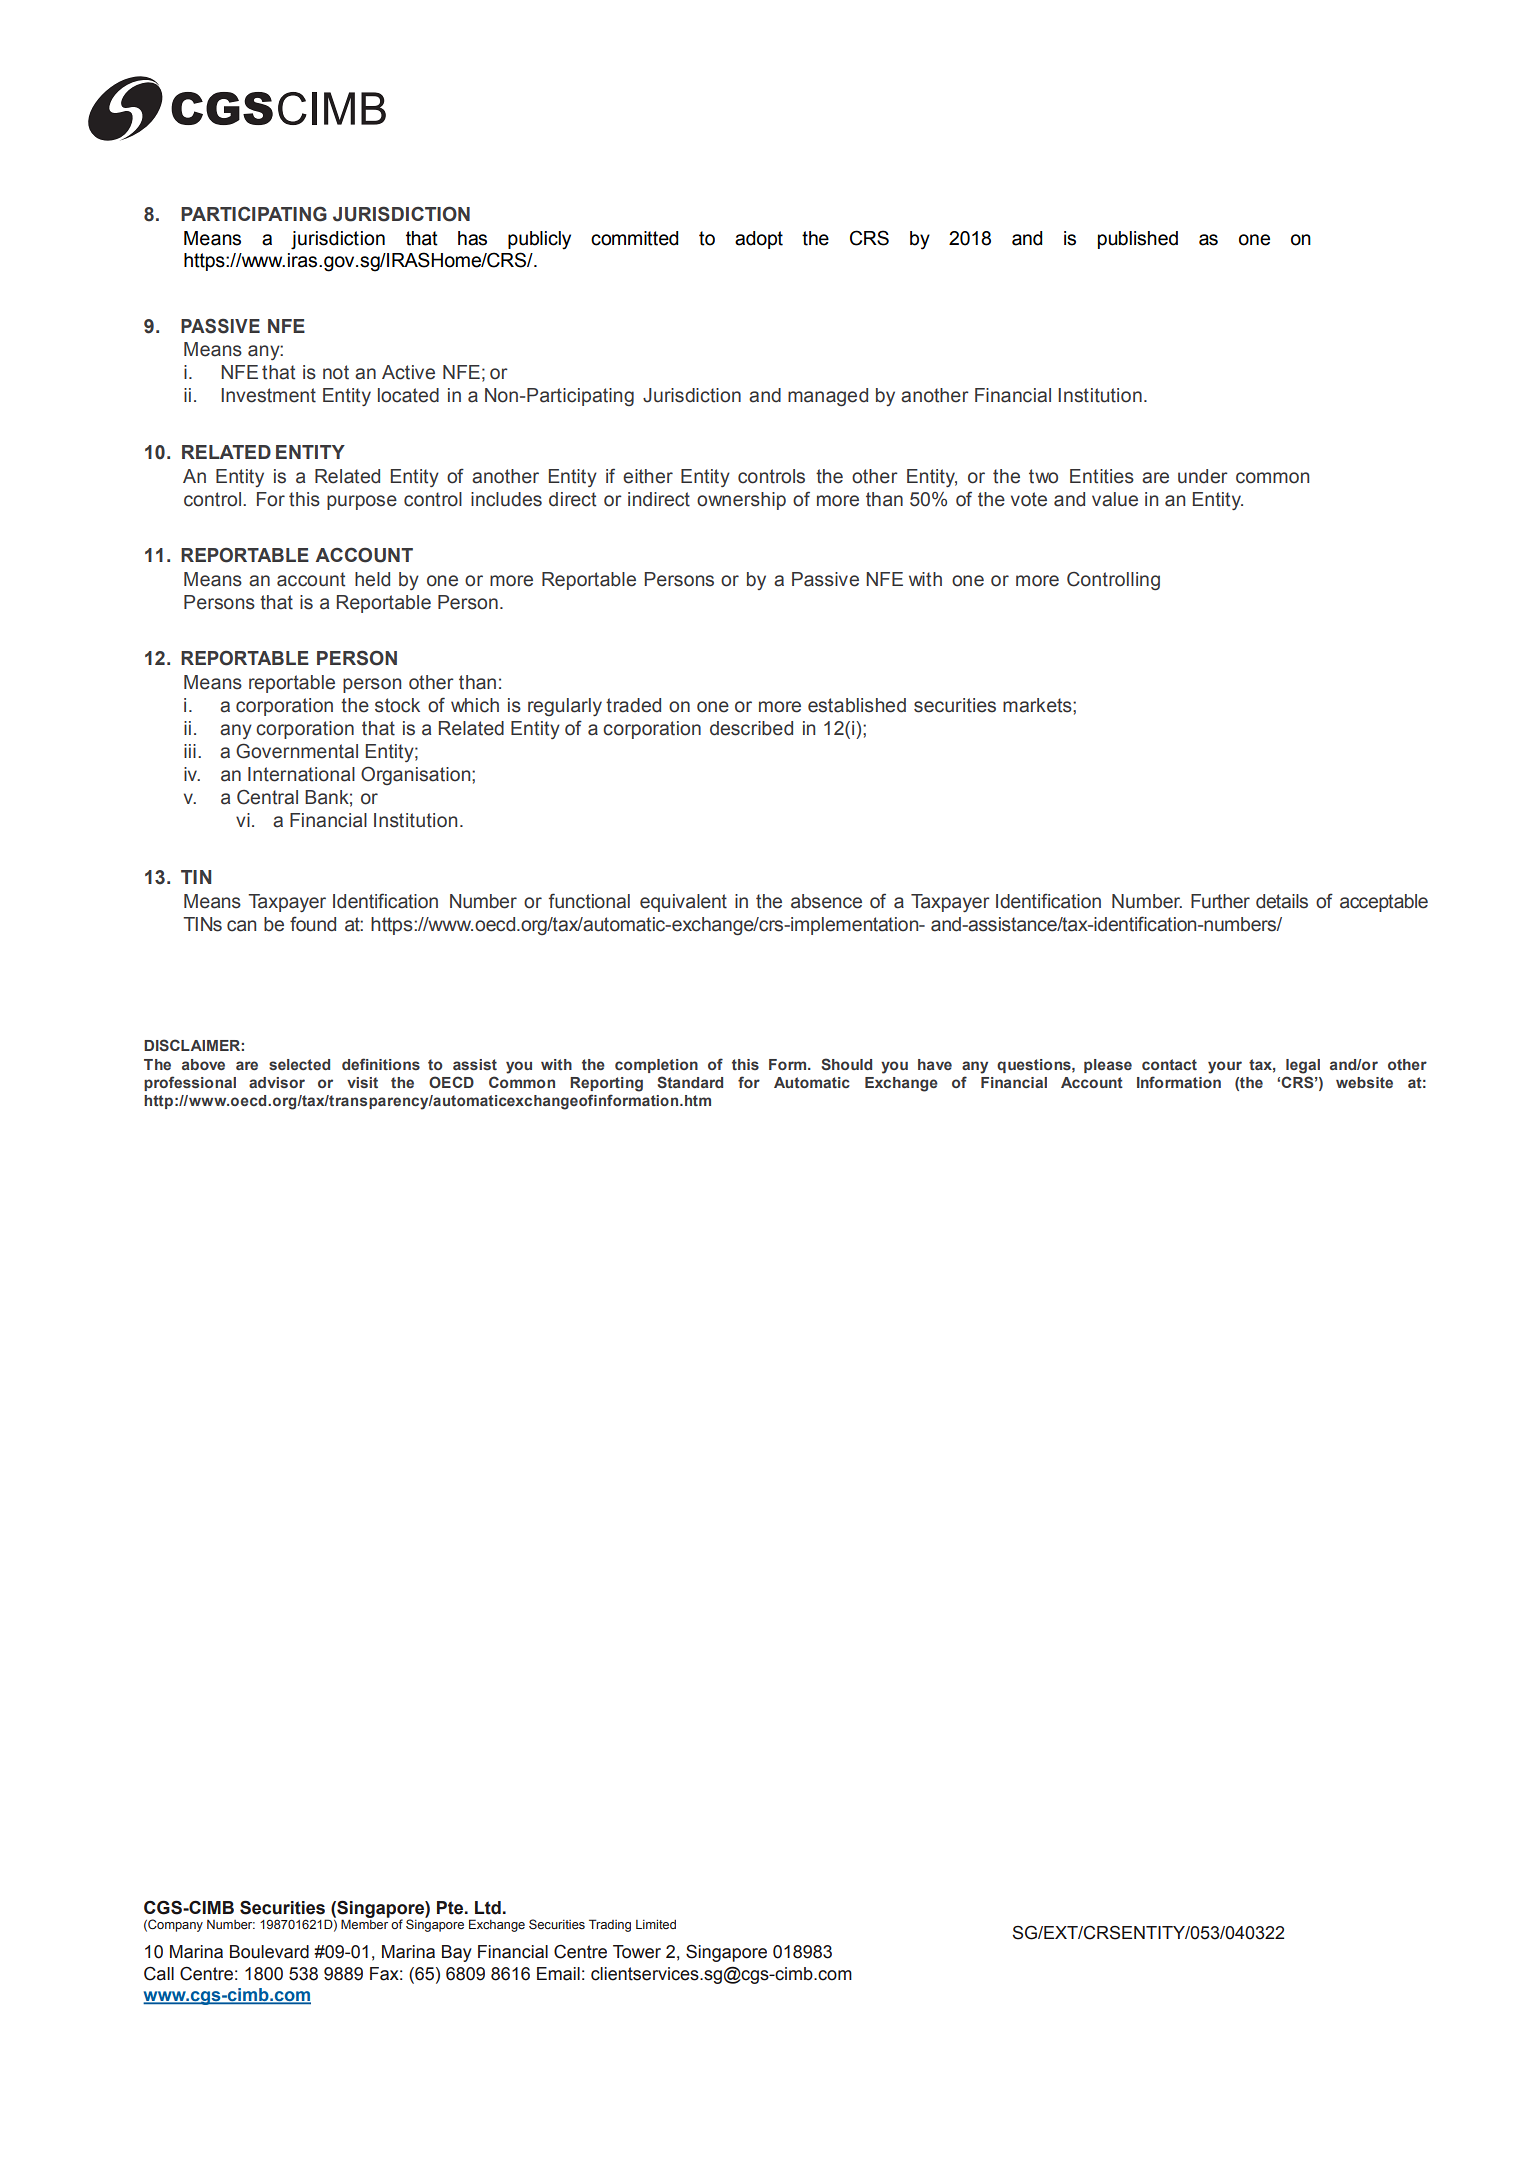 Image resolution: width=1531 pixels, height=2165 pixels. What do you see at coordinates (362, 1082) in the page?
I see `visit` at bounding box center [362, 1082].
